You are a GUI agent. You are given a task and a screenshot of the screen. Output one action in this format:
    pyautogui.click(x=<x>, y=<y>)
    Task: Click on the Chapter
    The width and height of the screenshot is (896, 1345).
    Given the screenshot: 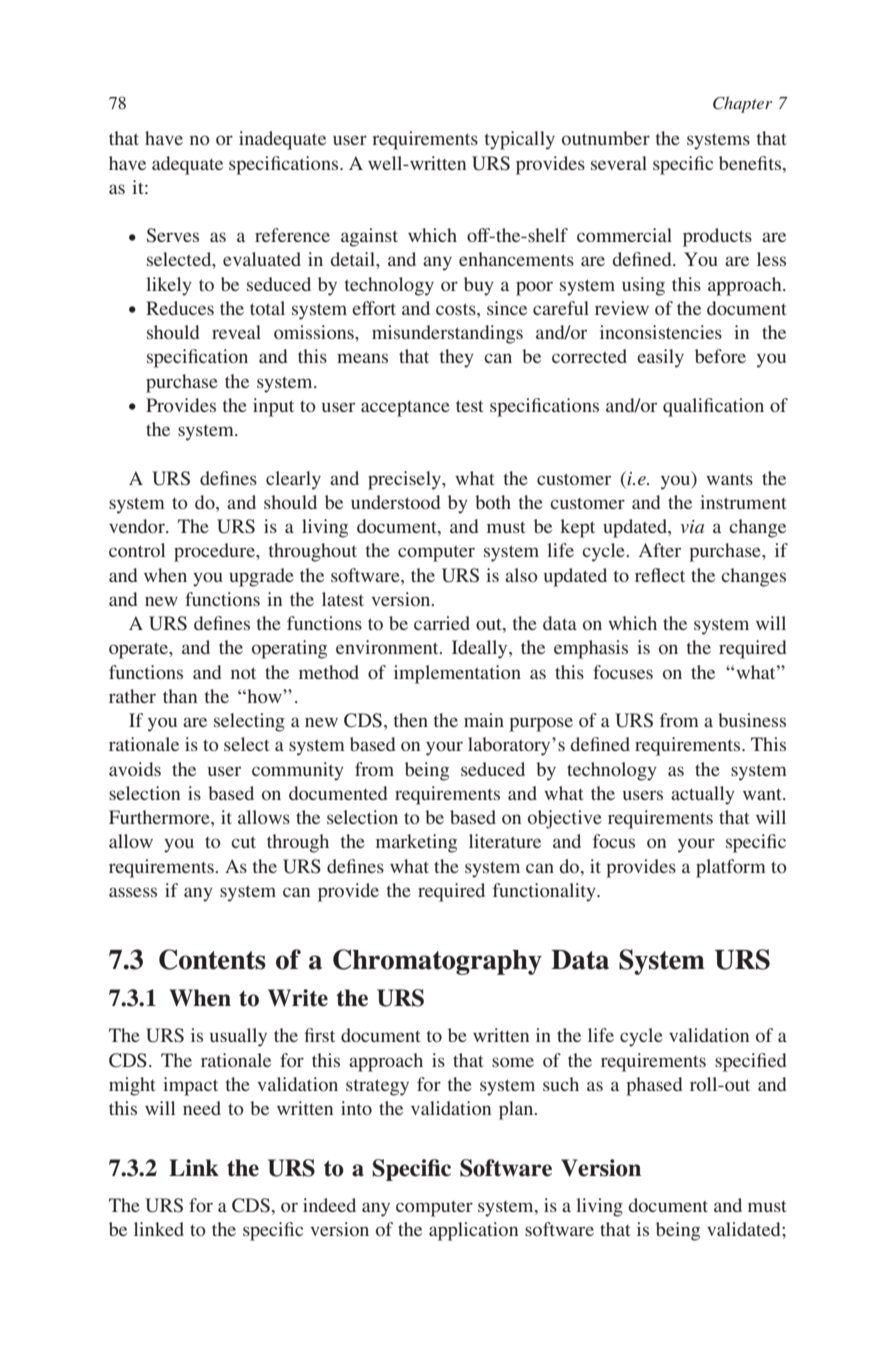 What is the action you would take?
    pyautogui.click(x=742, y=104)
